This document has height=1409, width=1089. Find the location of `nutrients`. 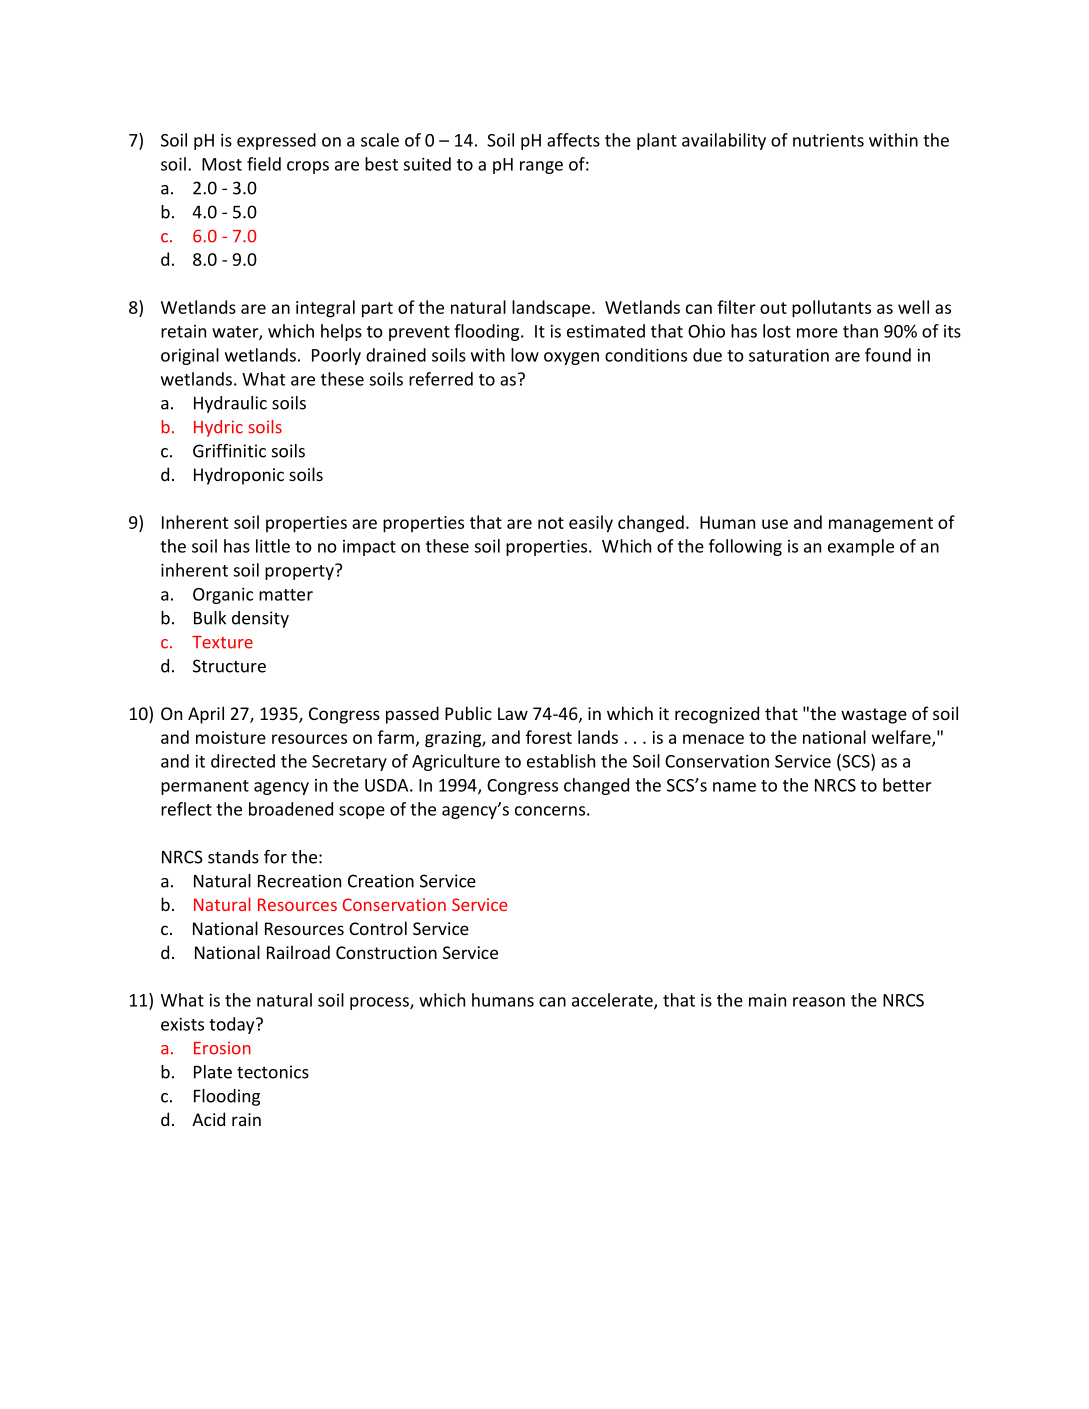

nutrients is located at coordinates (828, 140).
